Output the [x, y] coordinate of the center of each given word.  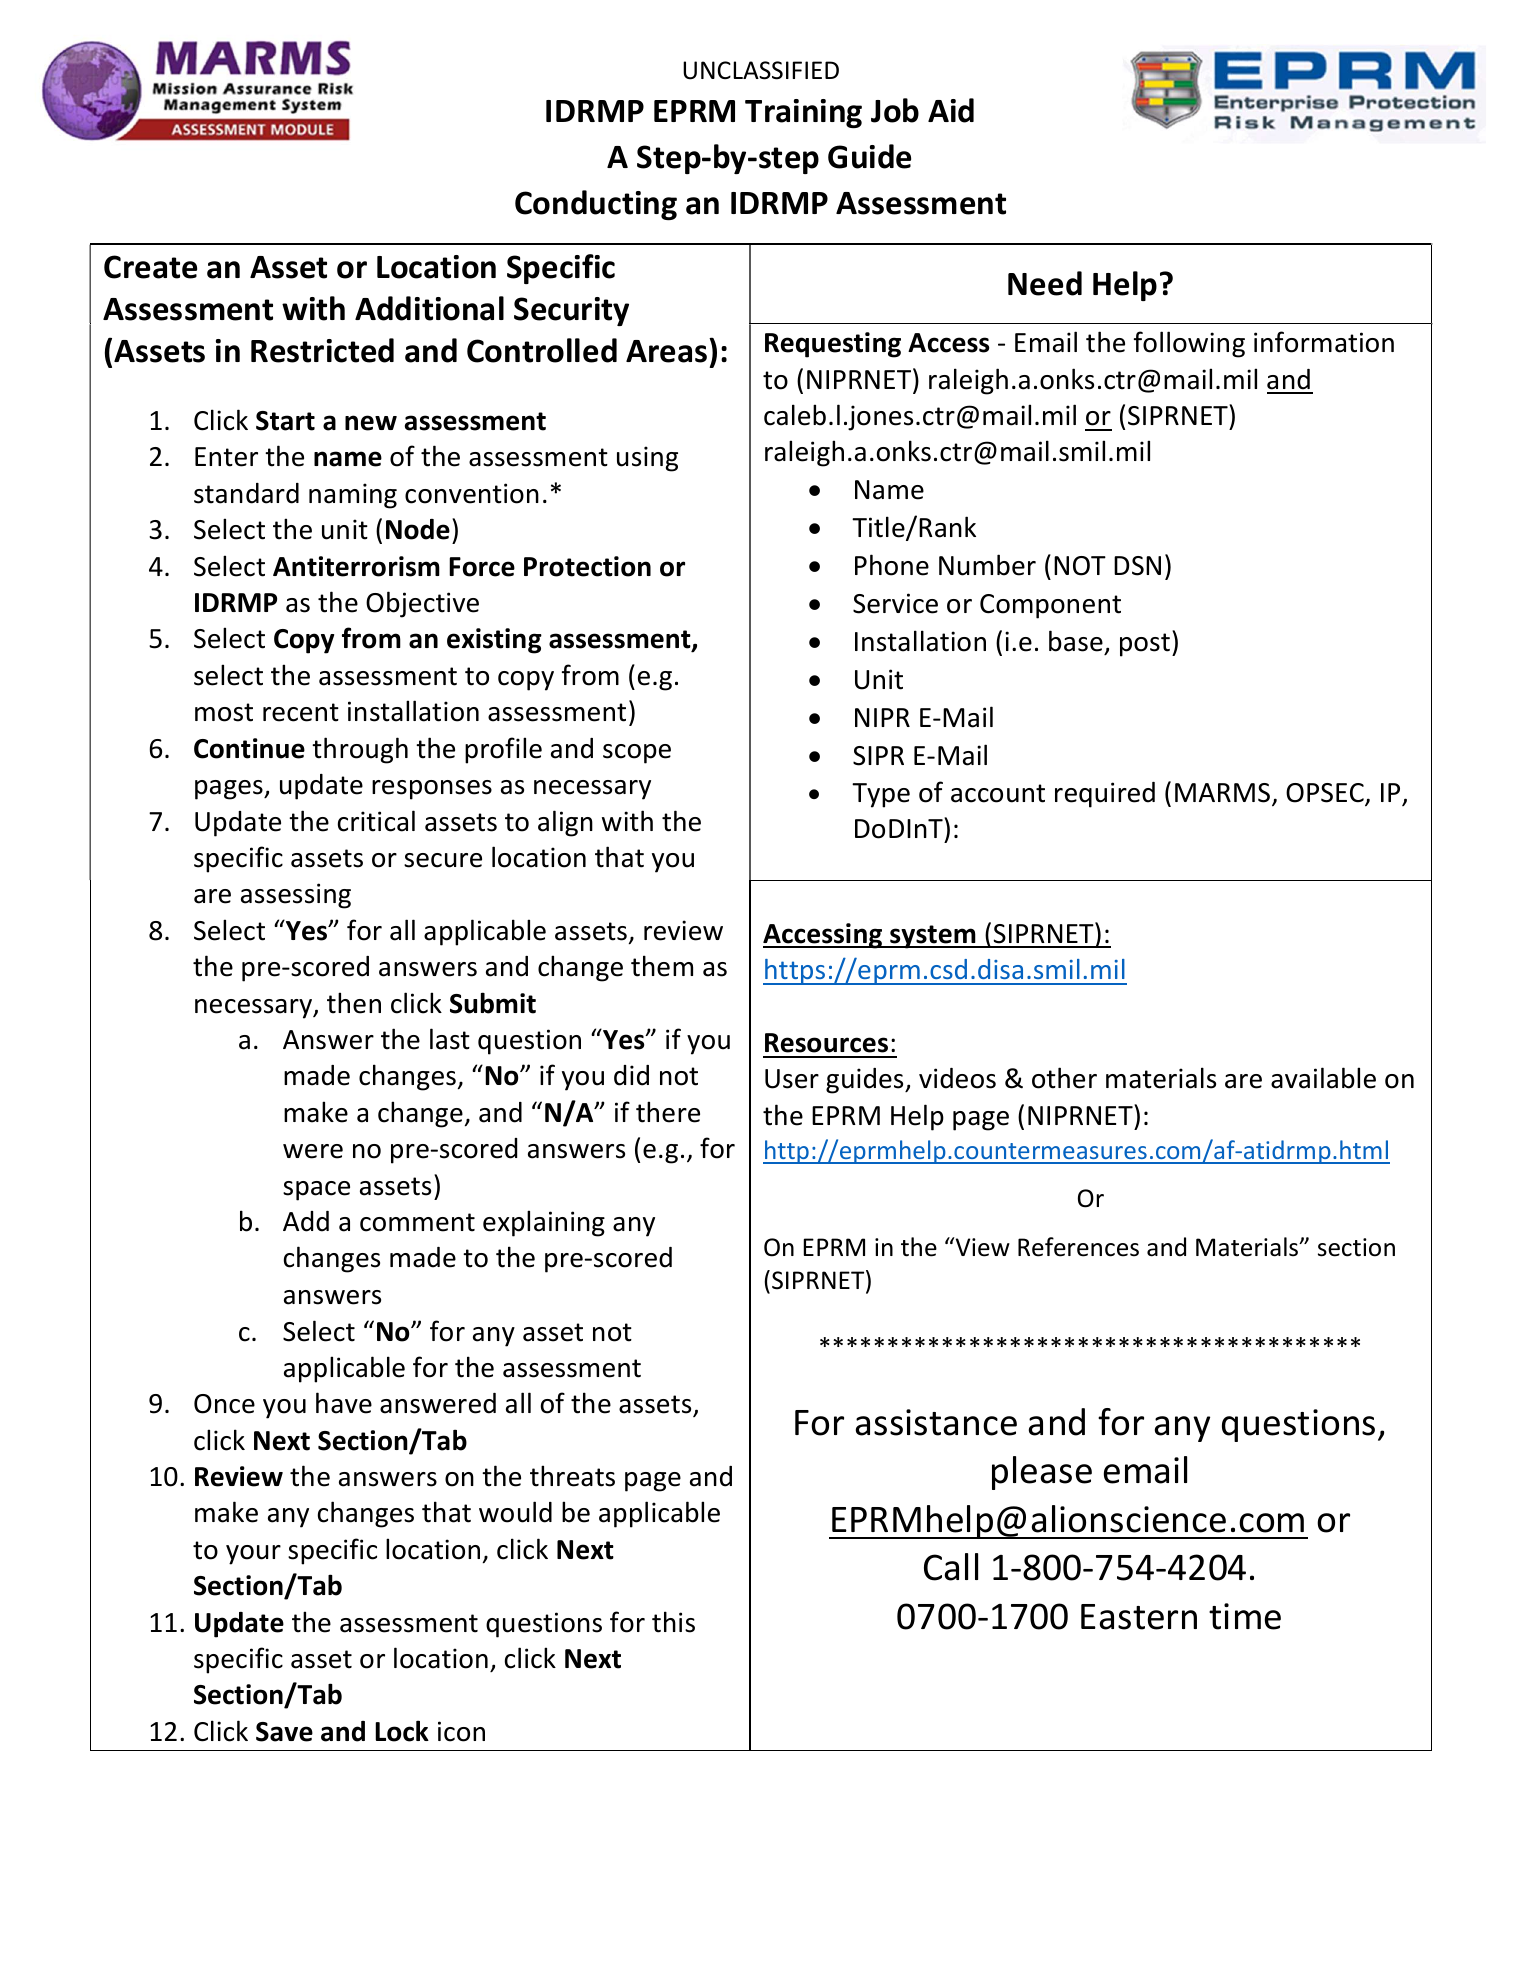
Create [150, 267]
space [316, 1191]
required [1105, 795]
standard [246, 493]
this [673, 1622]
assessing [296, 896]
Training [803, 113]
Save [284, 1732]
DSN [1137, 566]
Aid [951, 110]
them [662, 966]
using [647, 459]
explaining [544, 1223]
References [1078, 1247]
